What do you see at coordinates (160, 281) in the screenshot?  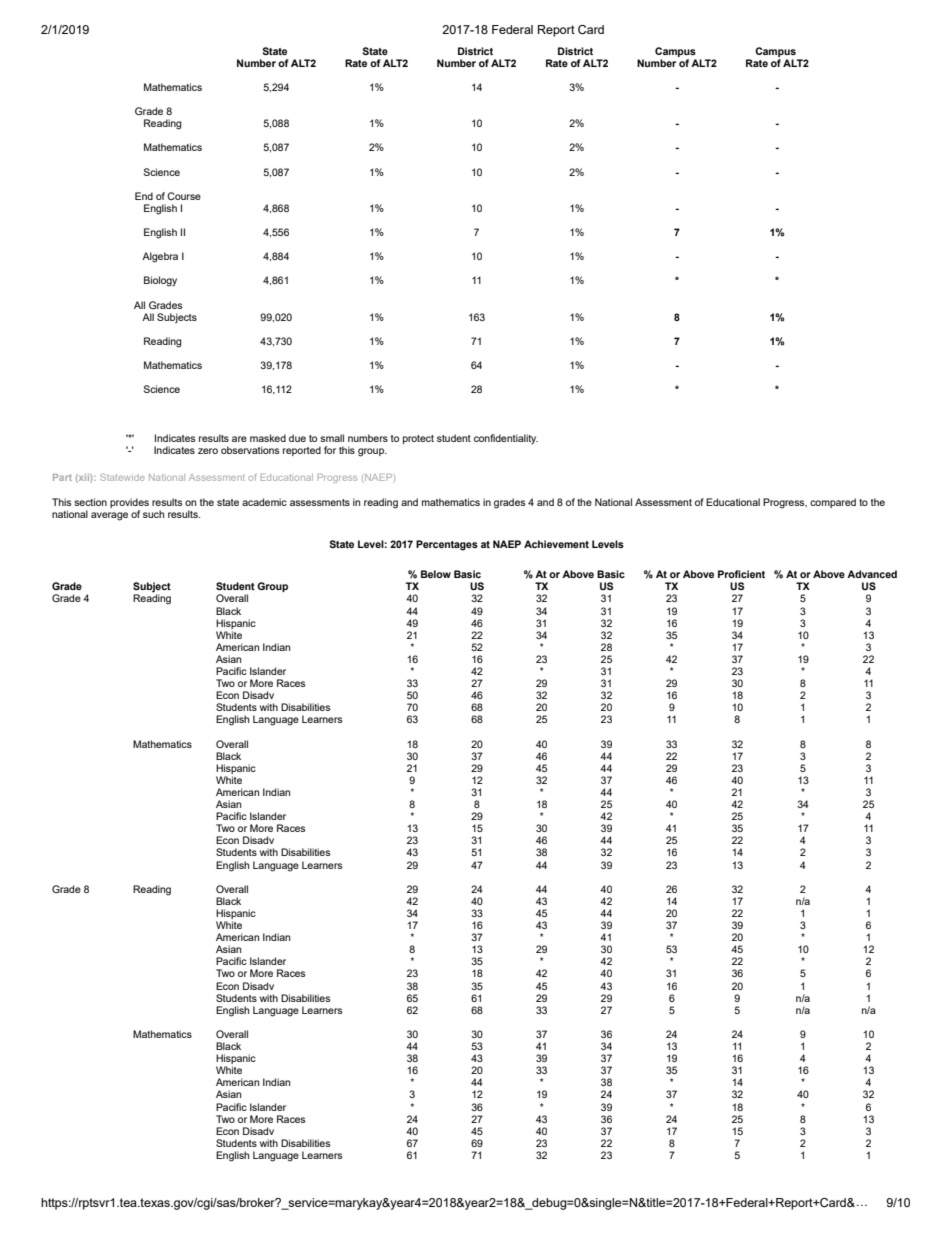 I see `Biology` at bounding box center [160, 281].
